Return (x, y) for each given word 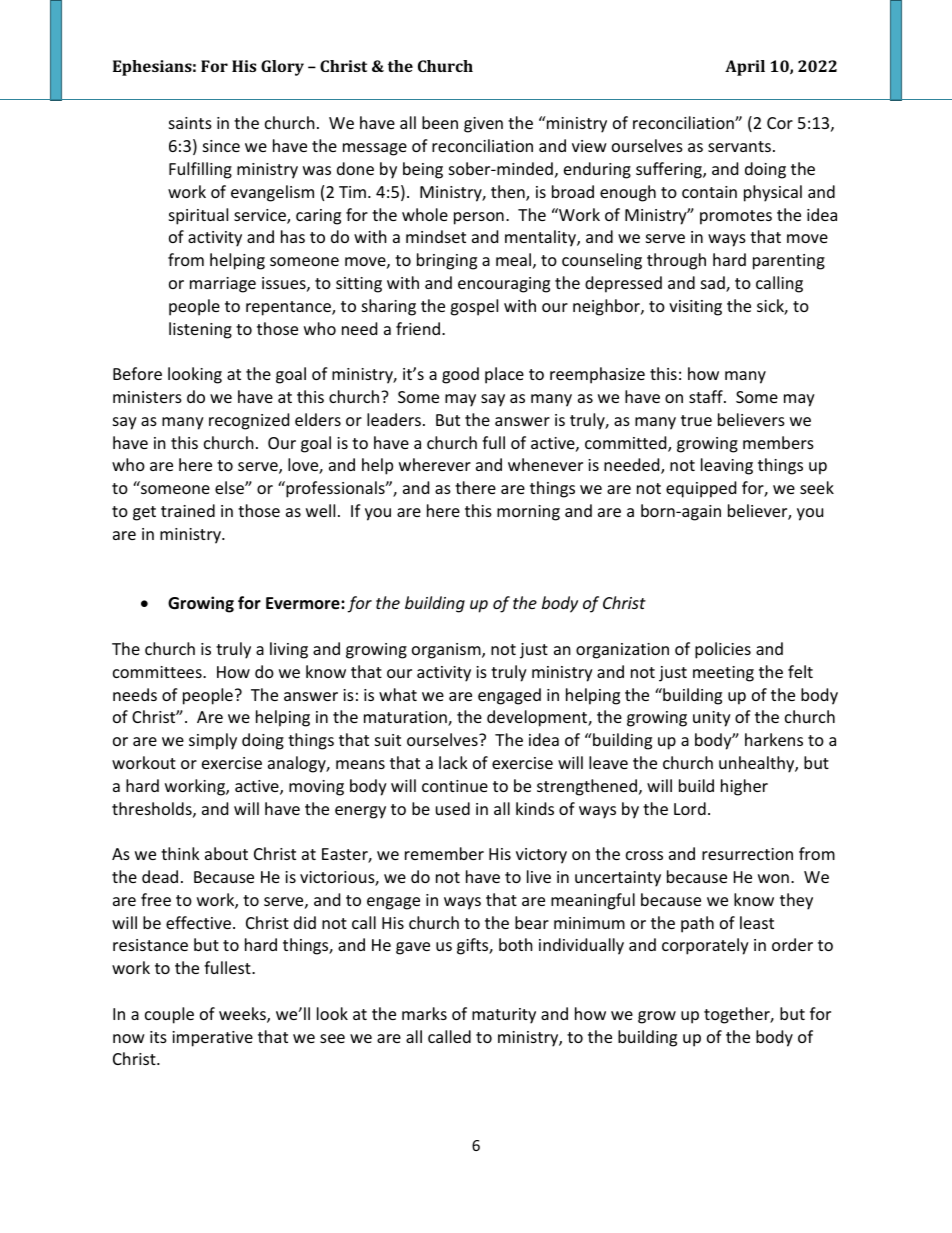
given (483, 125)
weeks (243, 1015)
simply (213, 741)
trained (188, 510)
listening (200, 330)
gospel (474, 307)
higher (744, 787)
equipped (701, 489)
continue (455, 786)
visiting (695, 308)
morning (528, 513)
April (745, 68)
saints (190, 123)
